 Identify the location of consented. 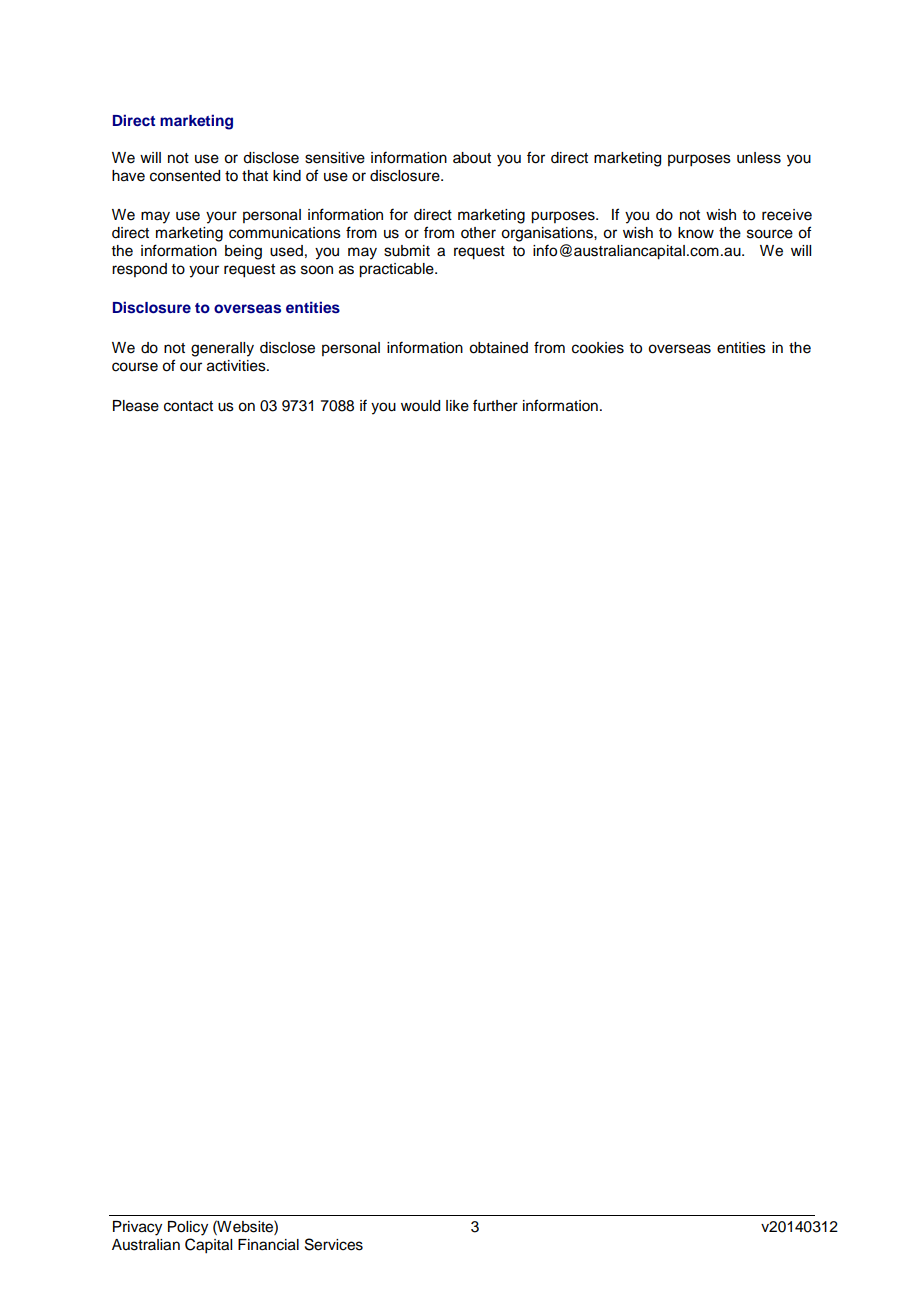
(185, 176).
